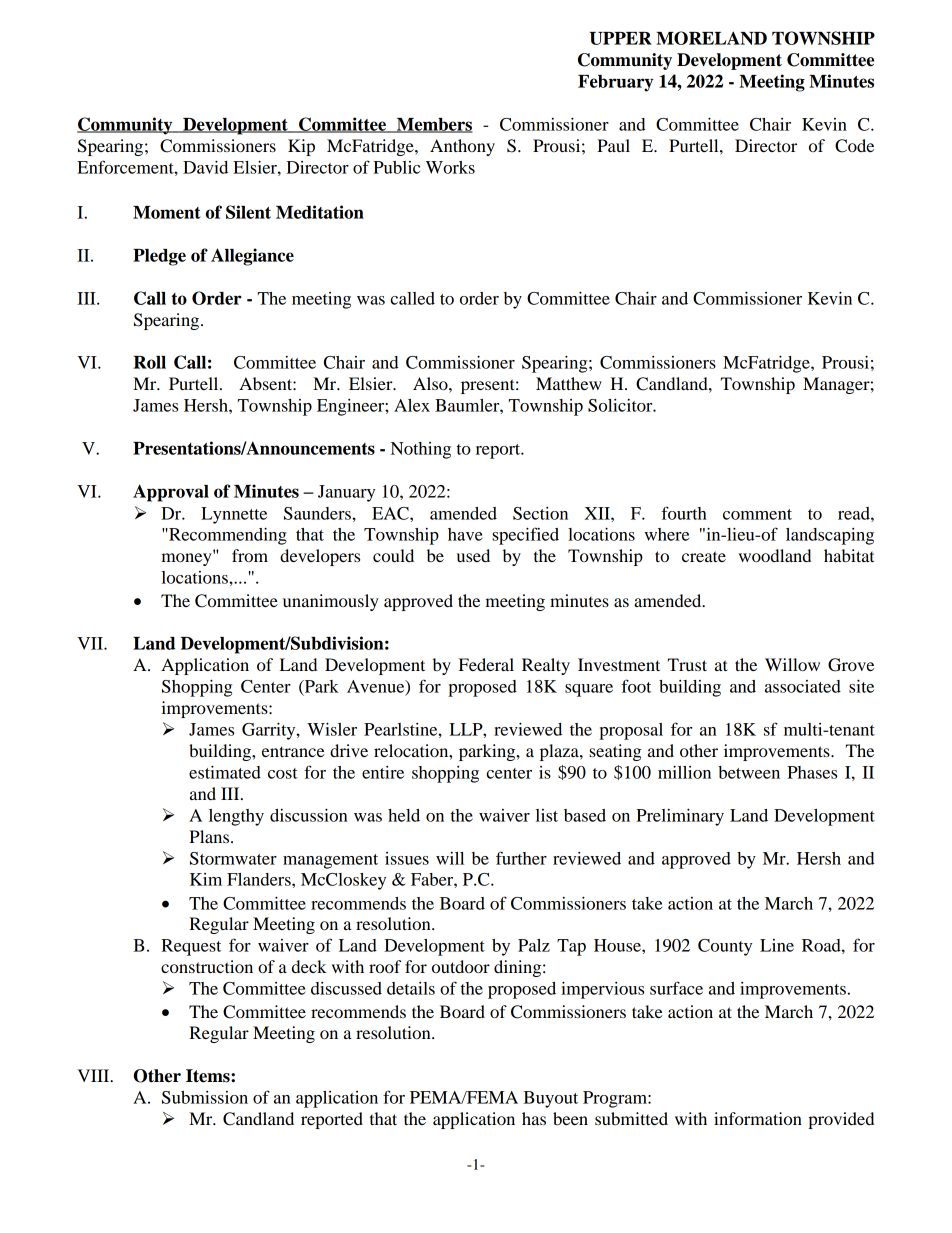 The height and width of the screenshot is (1233, 952). Describe the element at coordinates (205, 1097) in the screenshot. I see `Submission` at that location.
